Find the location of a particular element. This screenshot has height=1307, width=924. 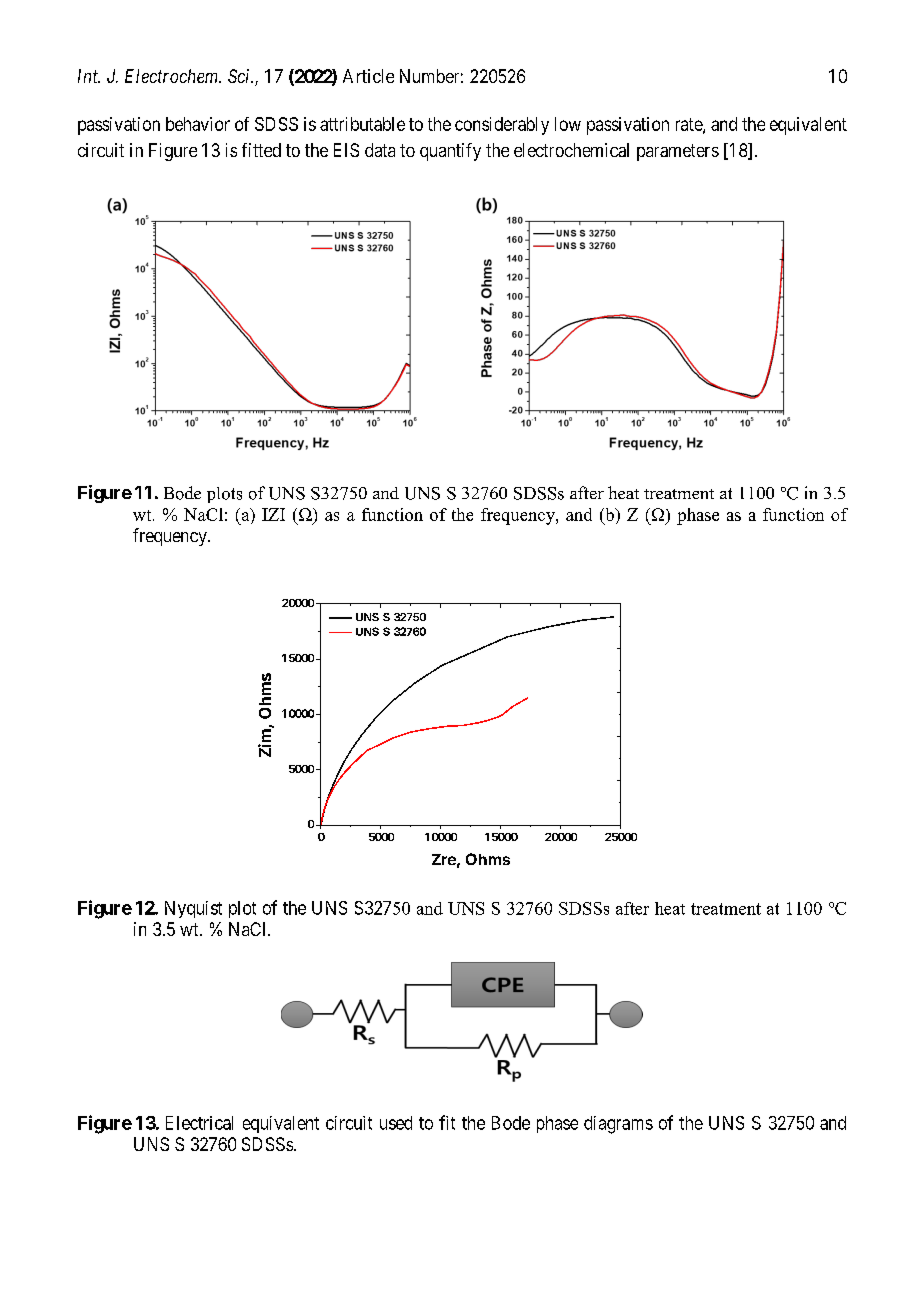

diagrams is located at coordinates (618, 1125).
